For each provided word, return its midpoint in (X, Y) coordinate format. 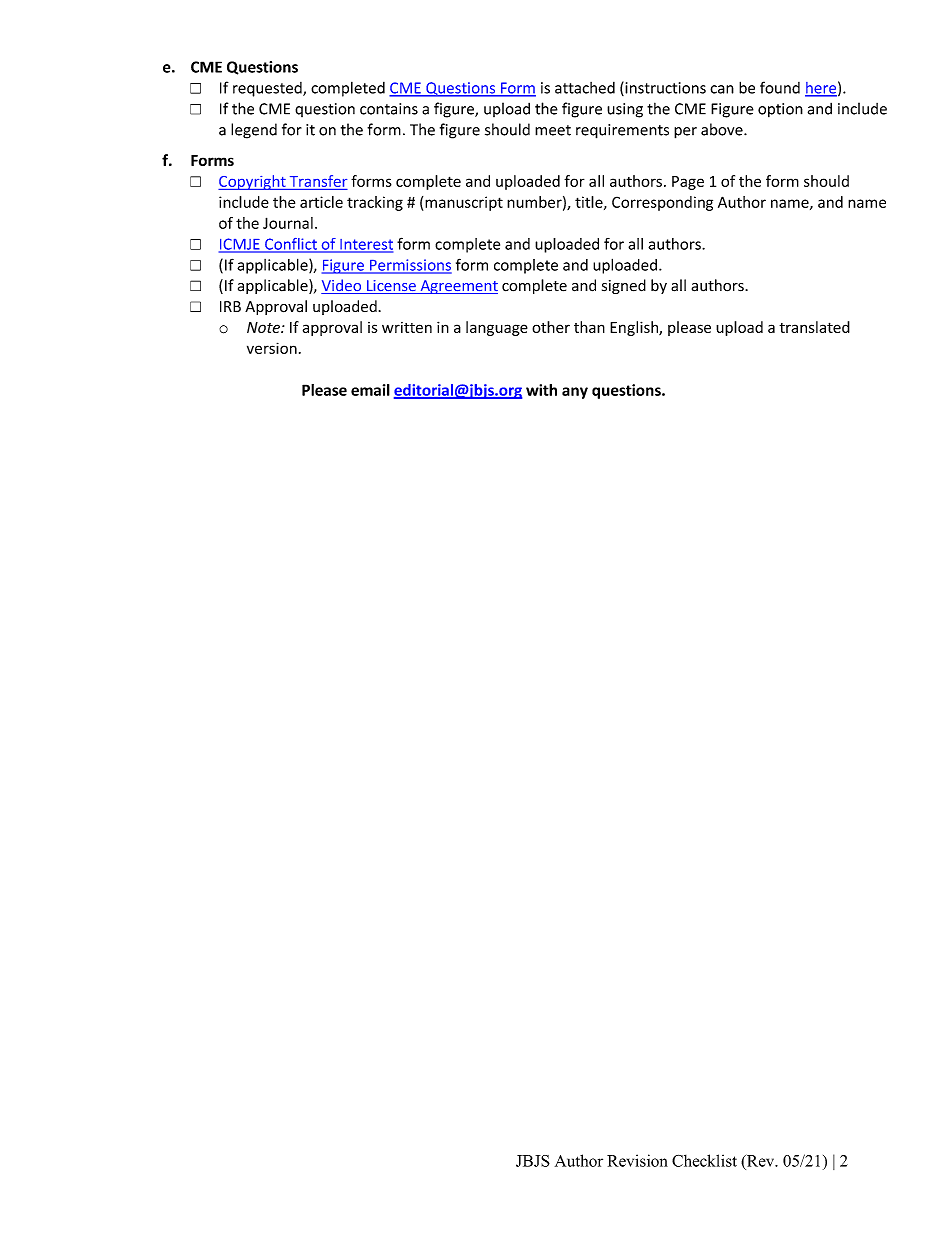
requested (268, 89)
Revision (637, 1160)
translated (814, 327)
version (272, 348)
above (723, 129)
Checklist (704, 1160)
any (575, 393)
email (370, 390)
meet (553, 130)
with (541, 390)
